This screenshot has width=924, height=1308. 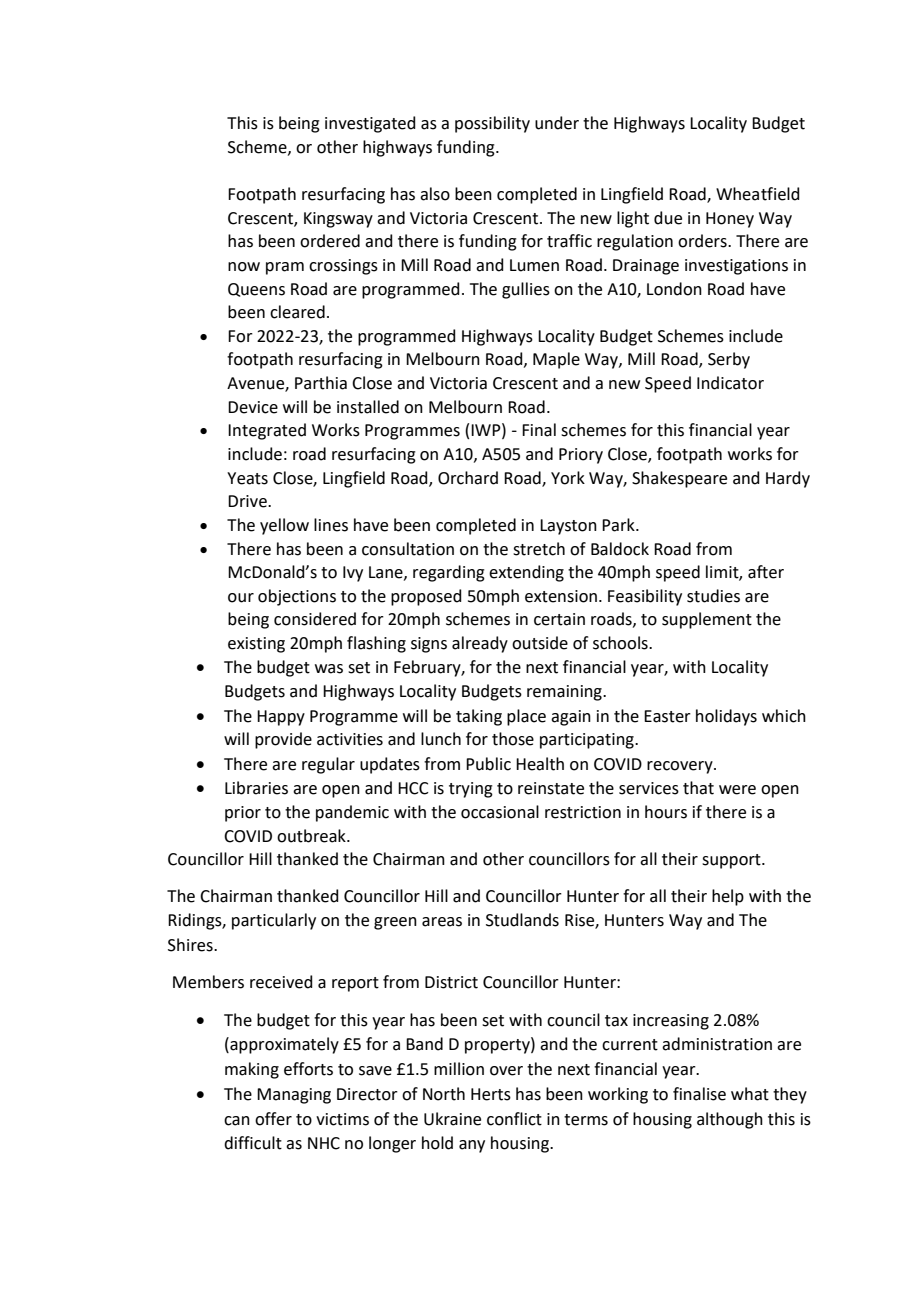 What do you see at coordinates (737, 790) in the screenshot?
I see `were` at bounding box center [737, 790].
